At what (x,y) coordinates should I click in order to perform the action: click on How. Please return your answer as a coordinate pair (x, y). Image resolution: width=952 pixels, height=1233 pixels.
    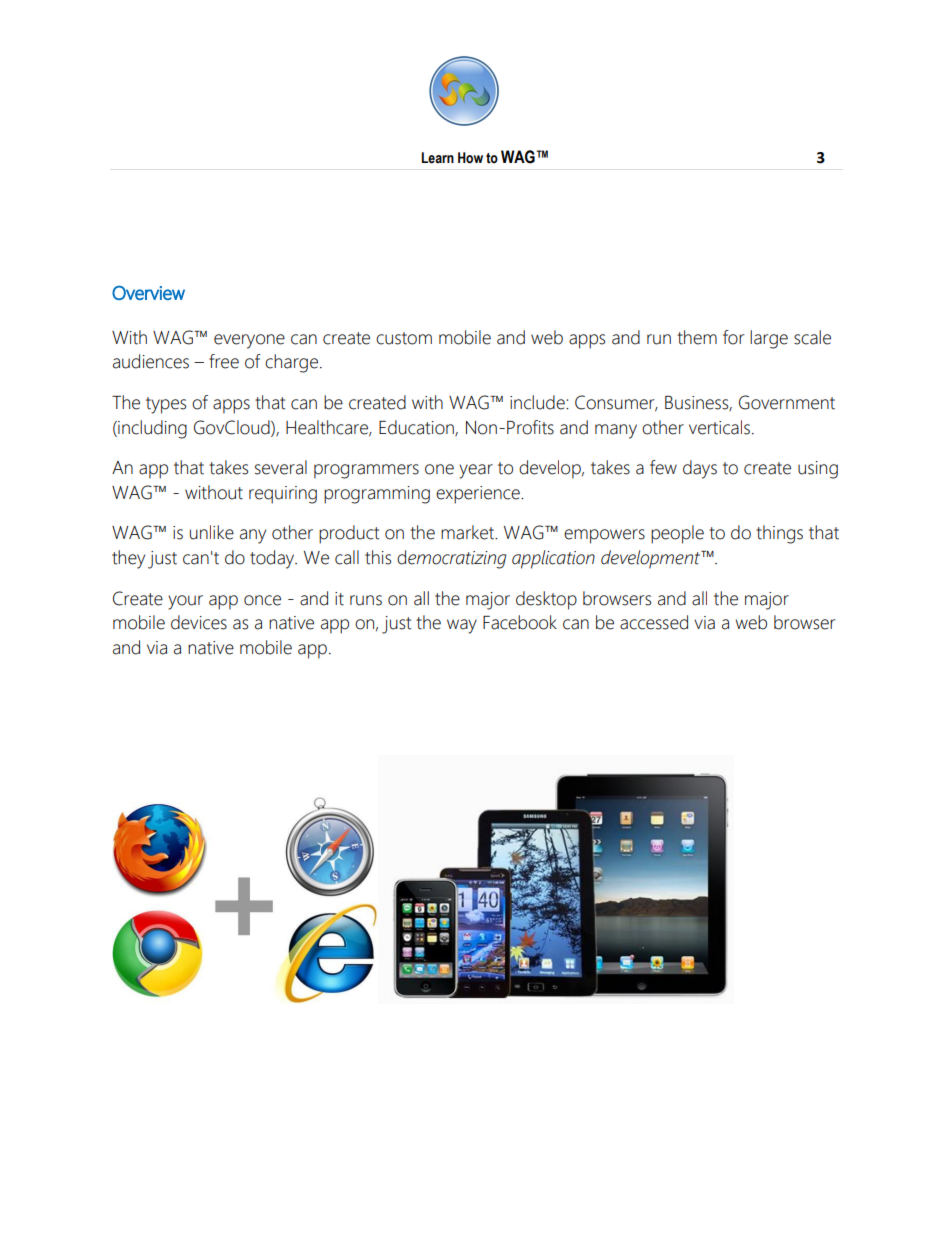
    Looking at the image, I should click on (470, 158).
